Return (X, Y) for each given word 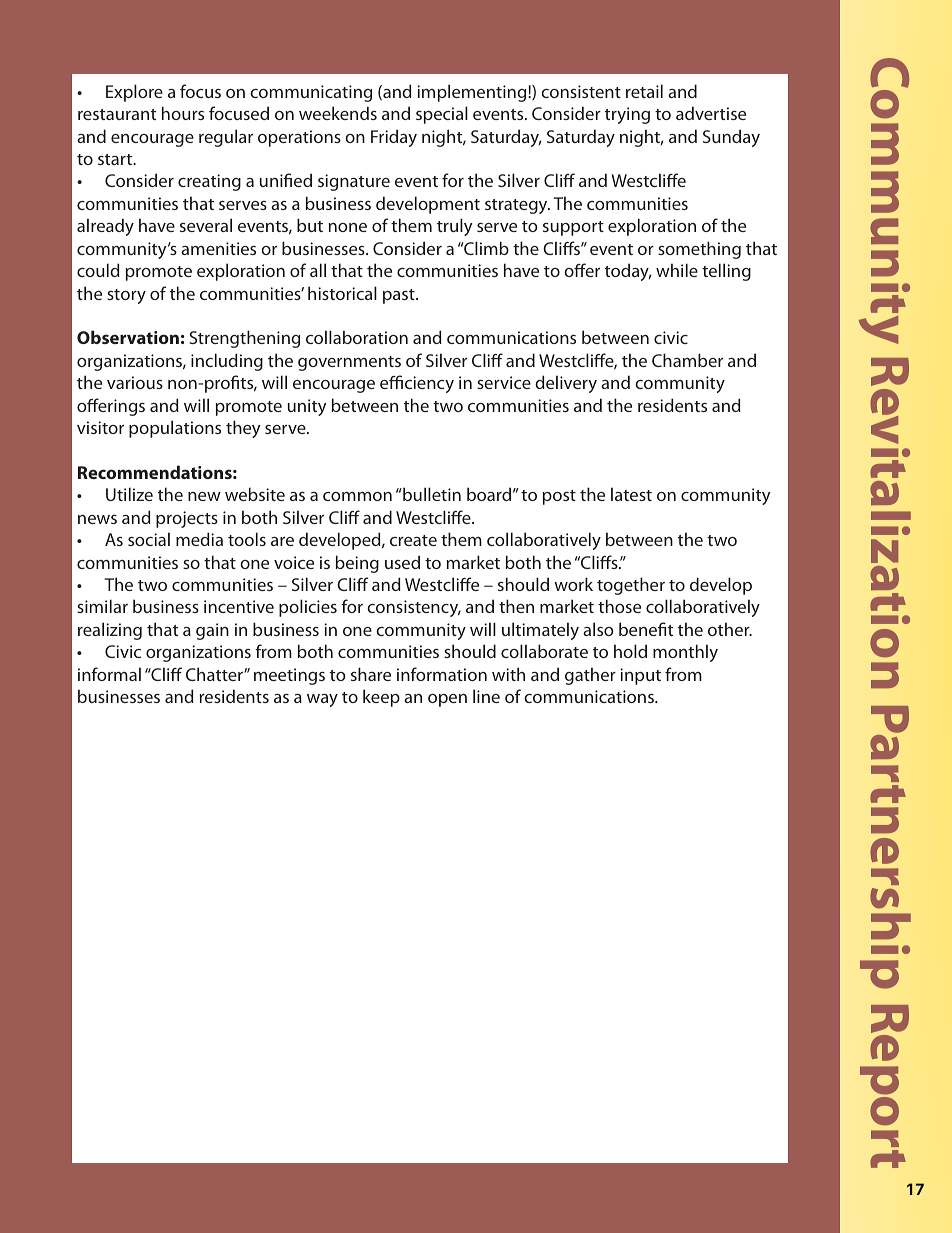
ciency (429, 384)
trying (627, 115)
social (149, 539)
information (442, 674)
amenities (218, 248)
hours (183, 113)
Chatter (215, 674)
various (135, 382)
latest (631, 494)
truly (454, 227)
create (413, 540)
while (677, 270)
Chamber (687, 360)
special (442, 115)
